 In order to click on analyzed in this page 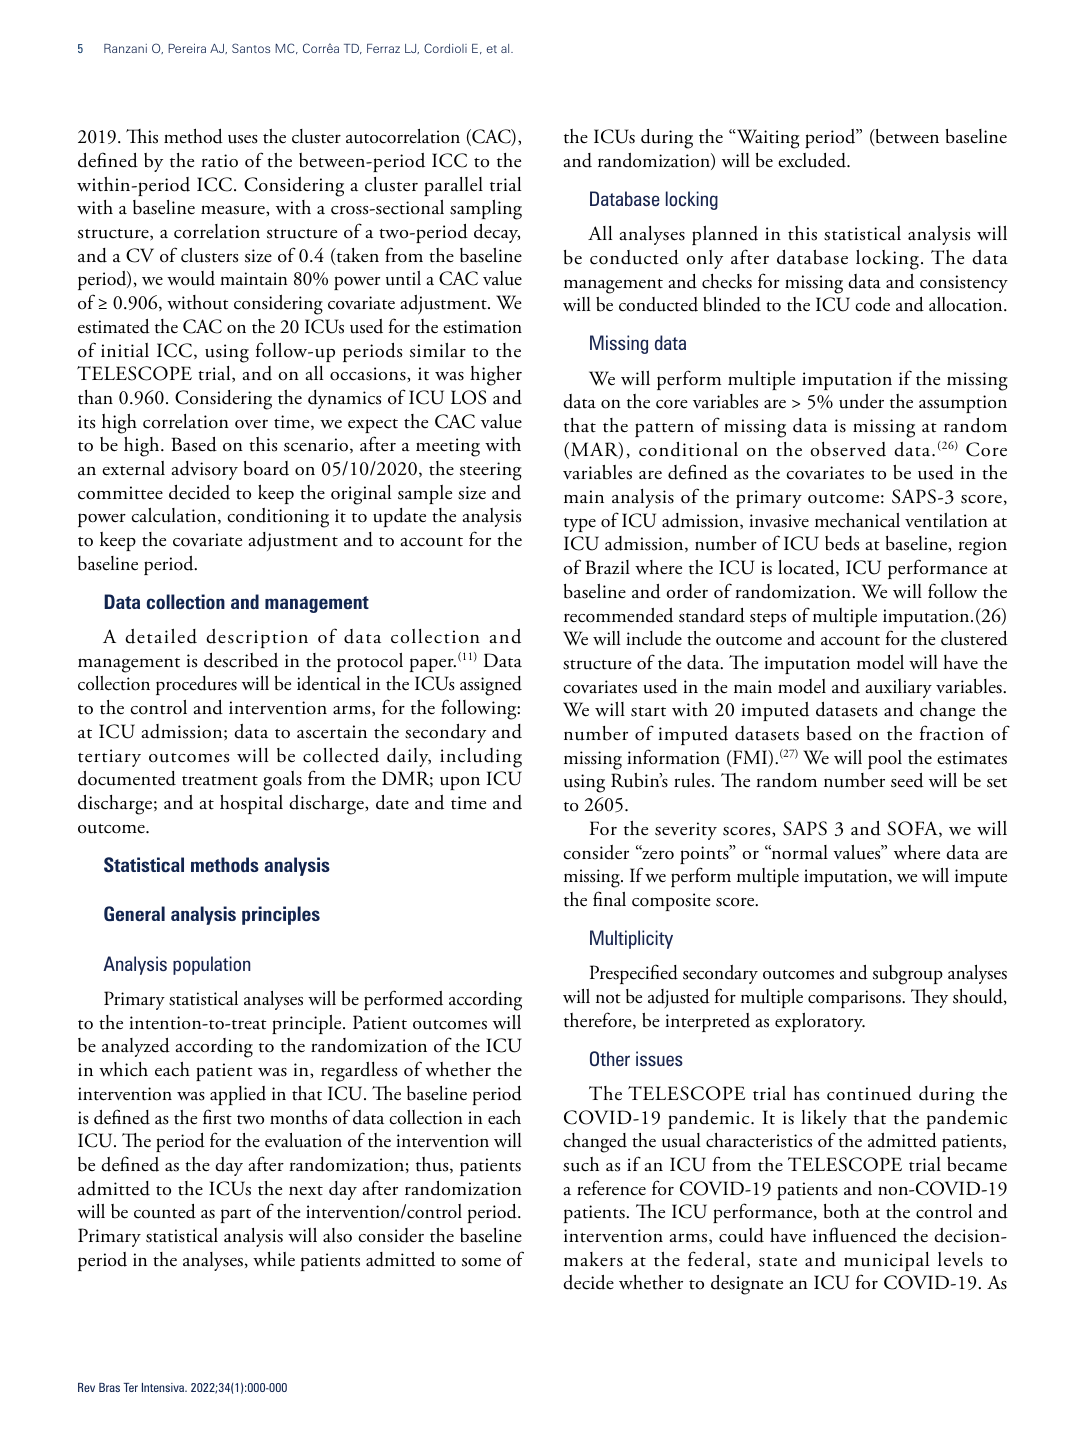, I will do `click(136, 1047)`.
